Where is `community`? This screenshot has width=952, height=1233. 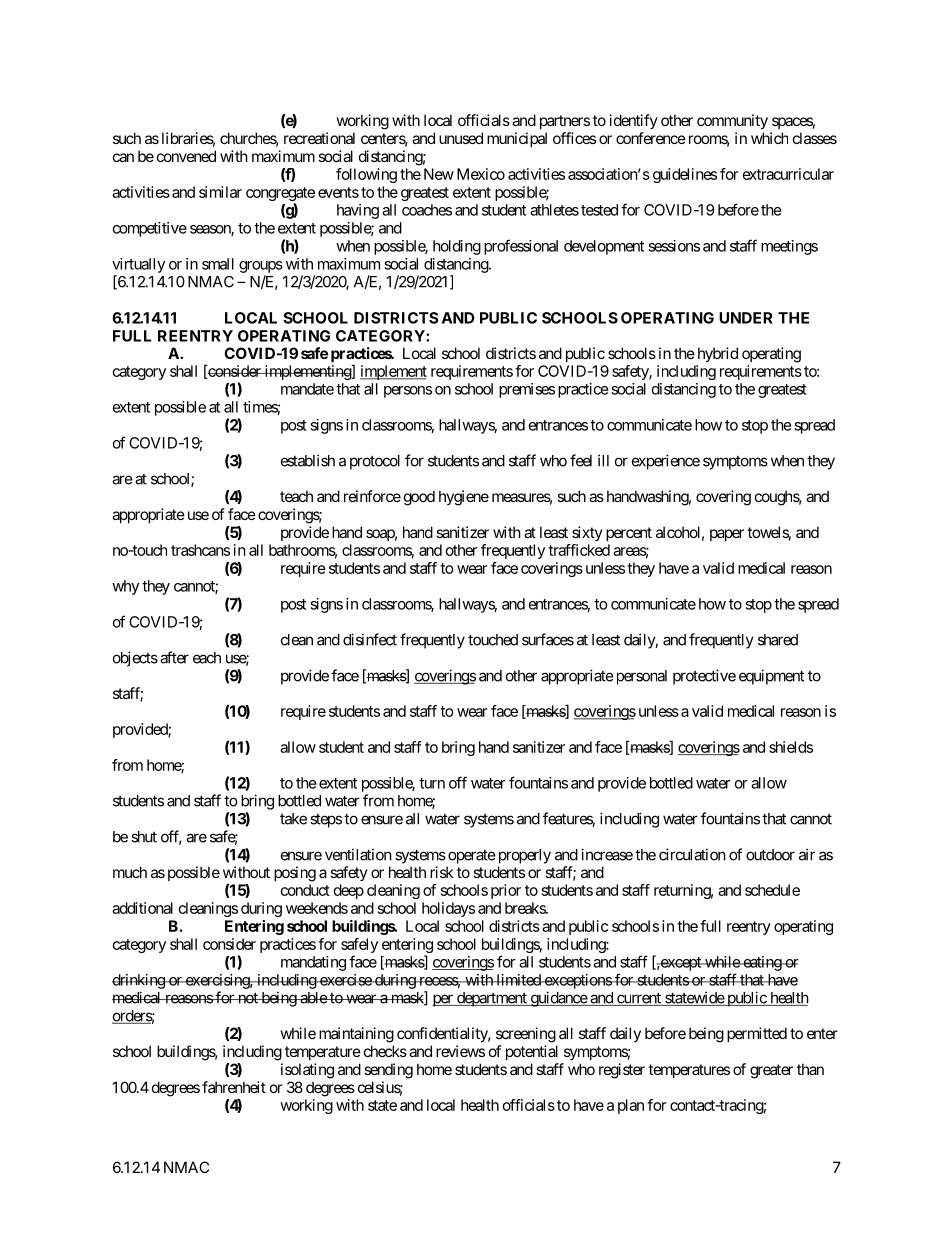
community is located at coordinates (732, 121).
